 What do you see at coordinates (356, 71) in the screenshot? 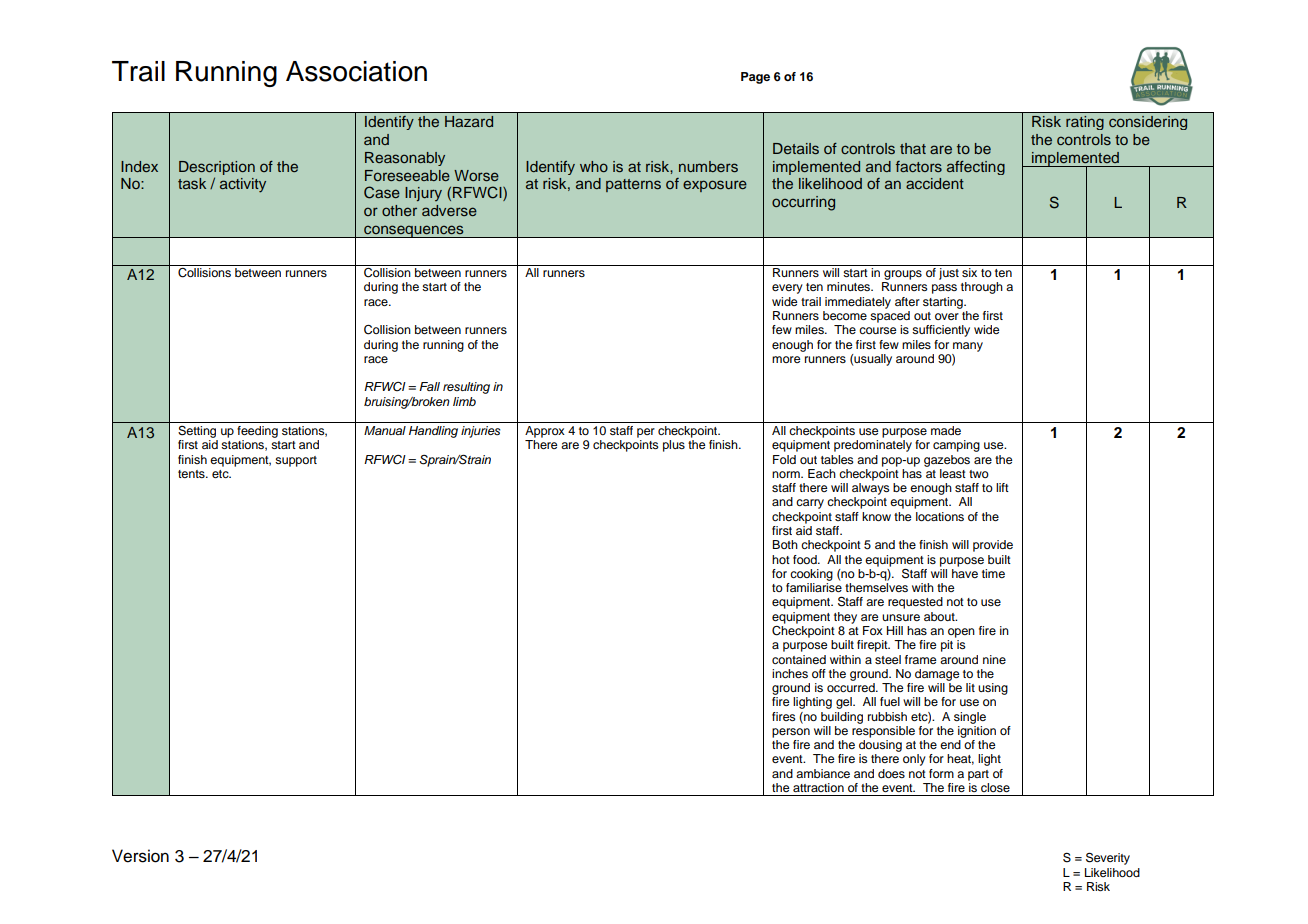
I see `Association` at bounding box center [356, 71].
